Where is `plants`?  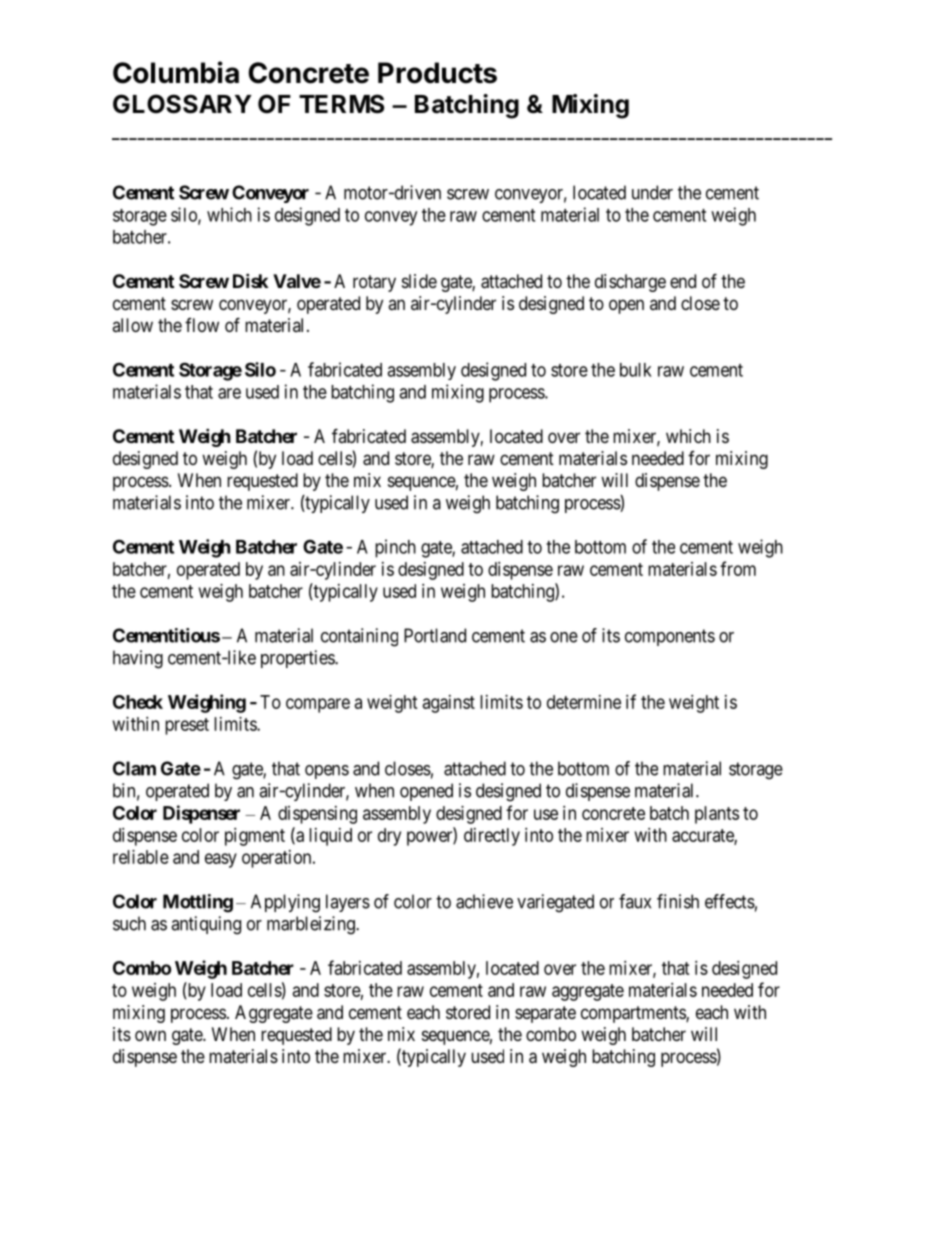 plants is located at coordinates (717, 815).
